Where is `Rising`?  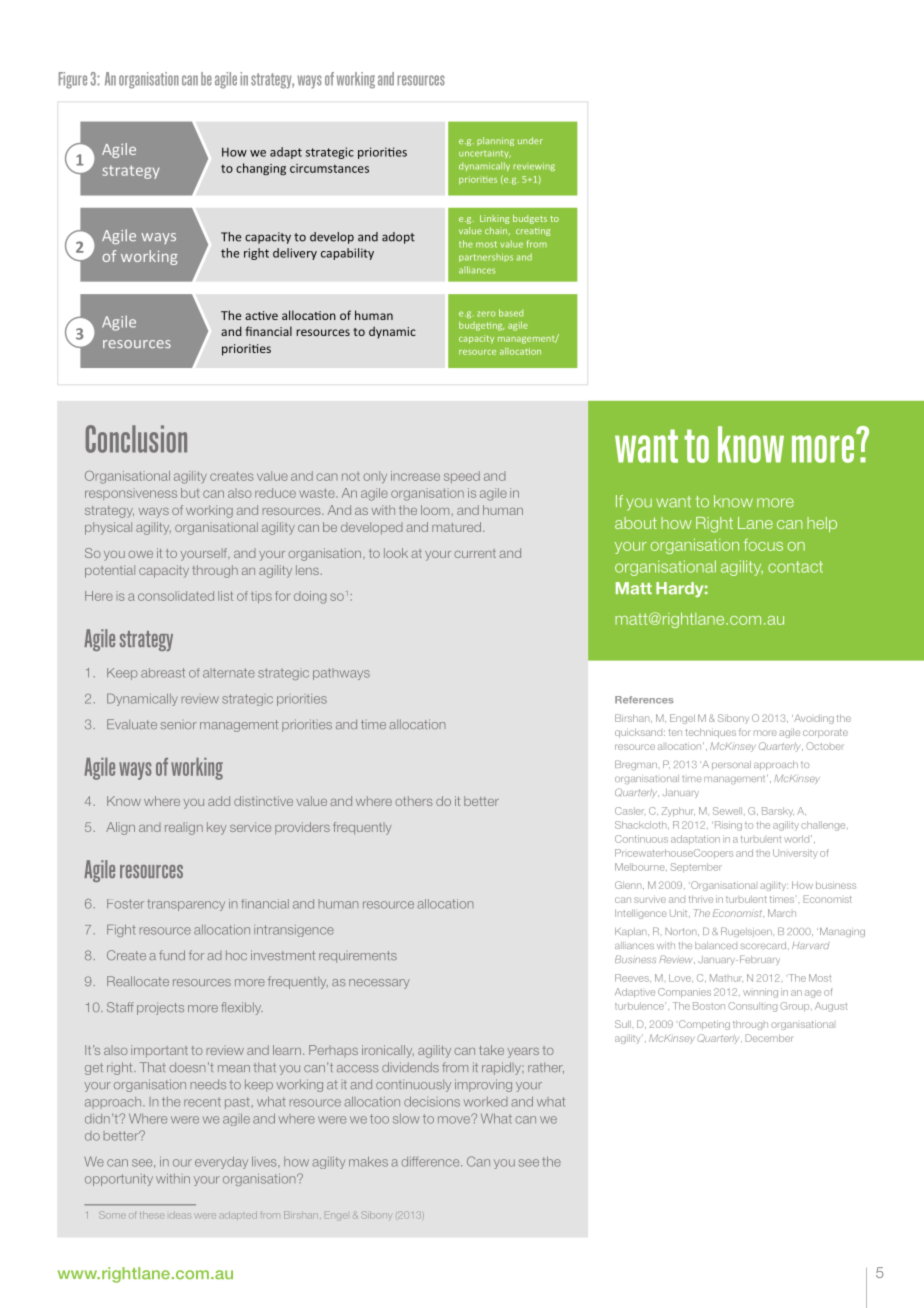 Rising is located at coordinates (727, 826).
